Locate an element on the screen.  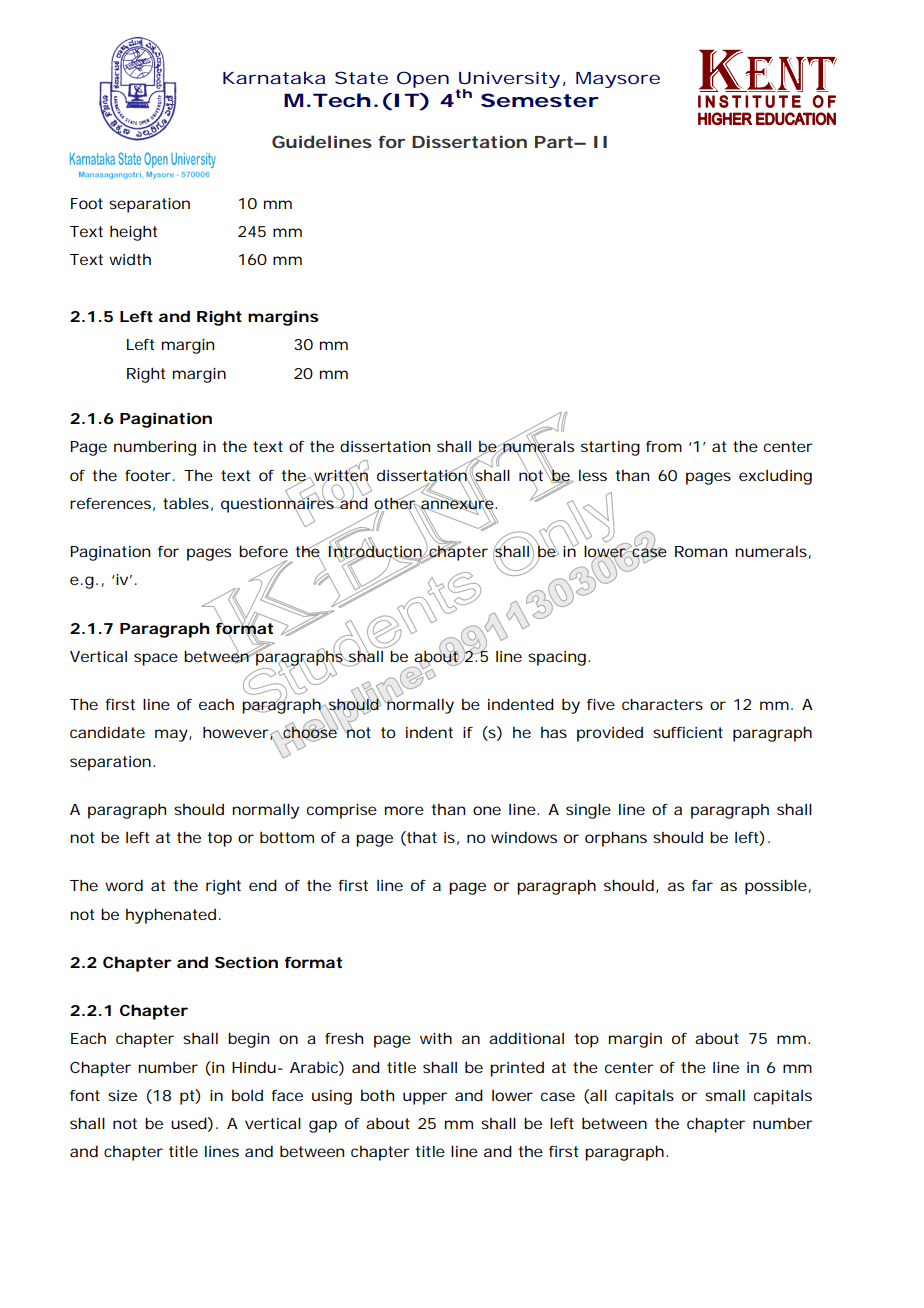
both is located at coordinates (377, 1095).
